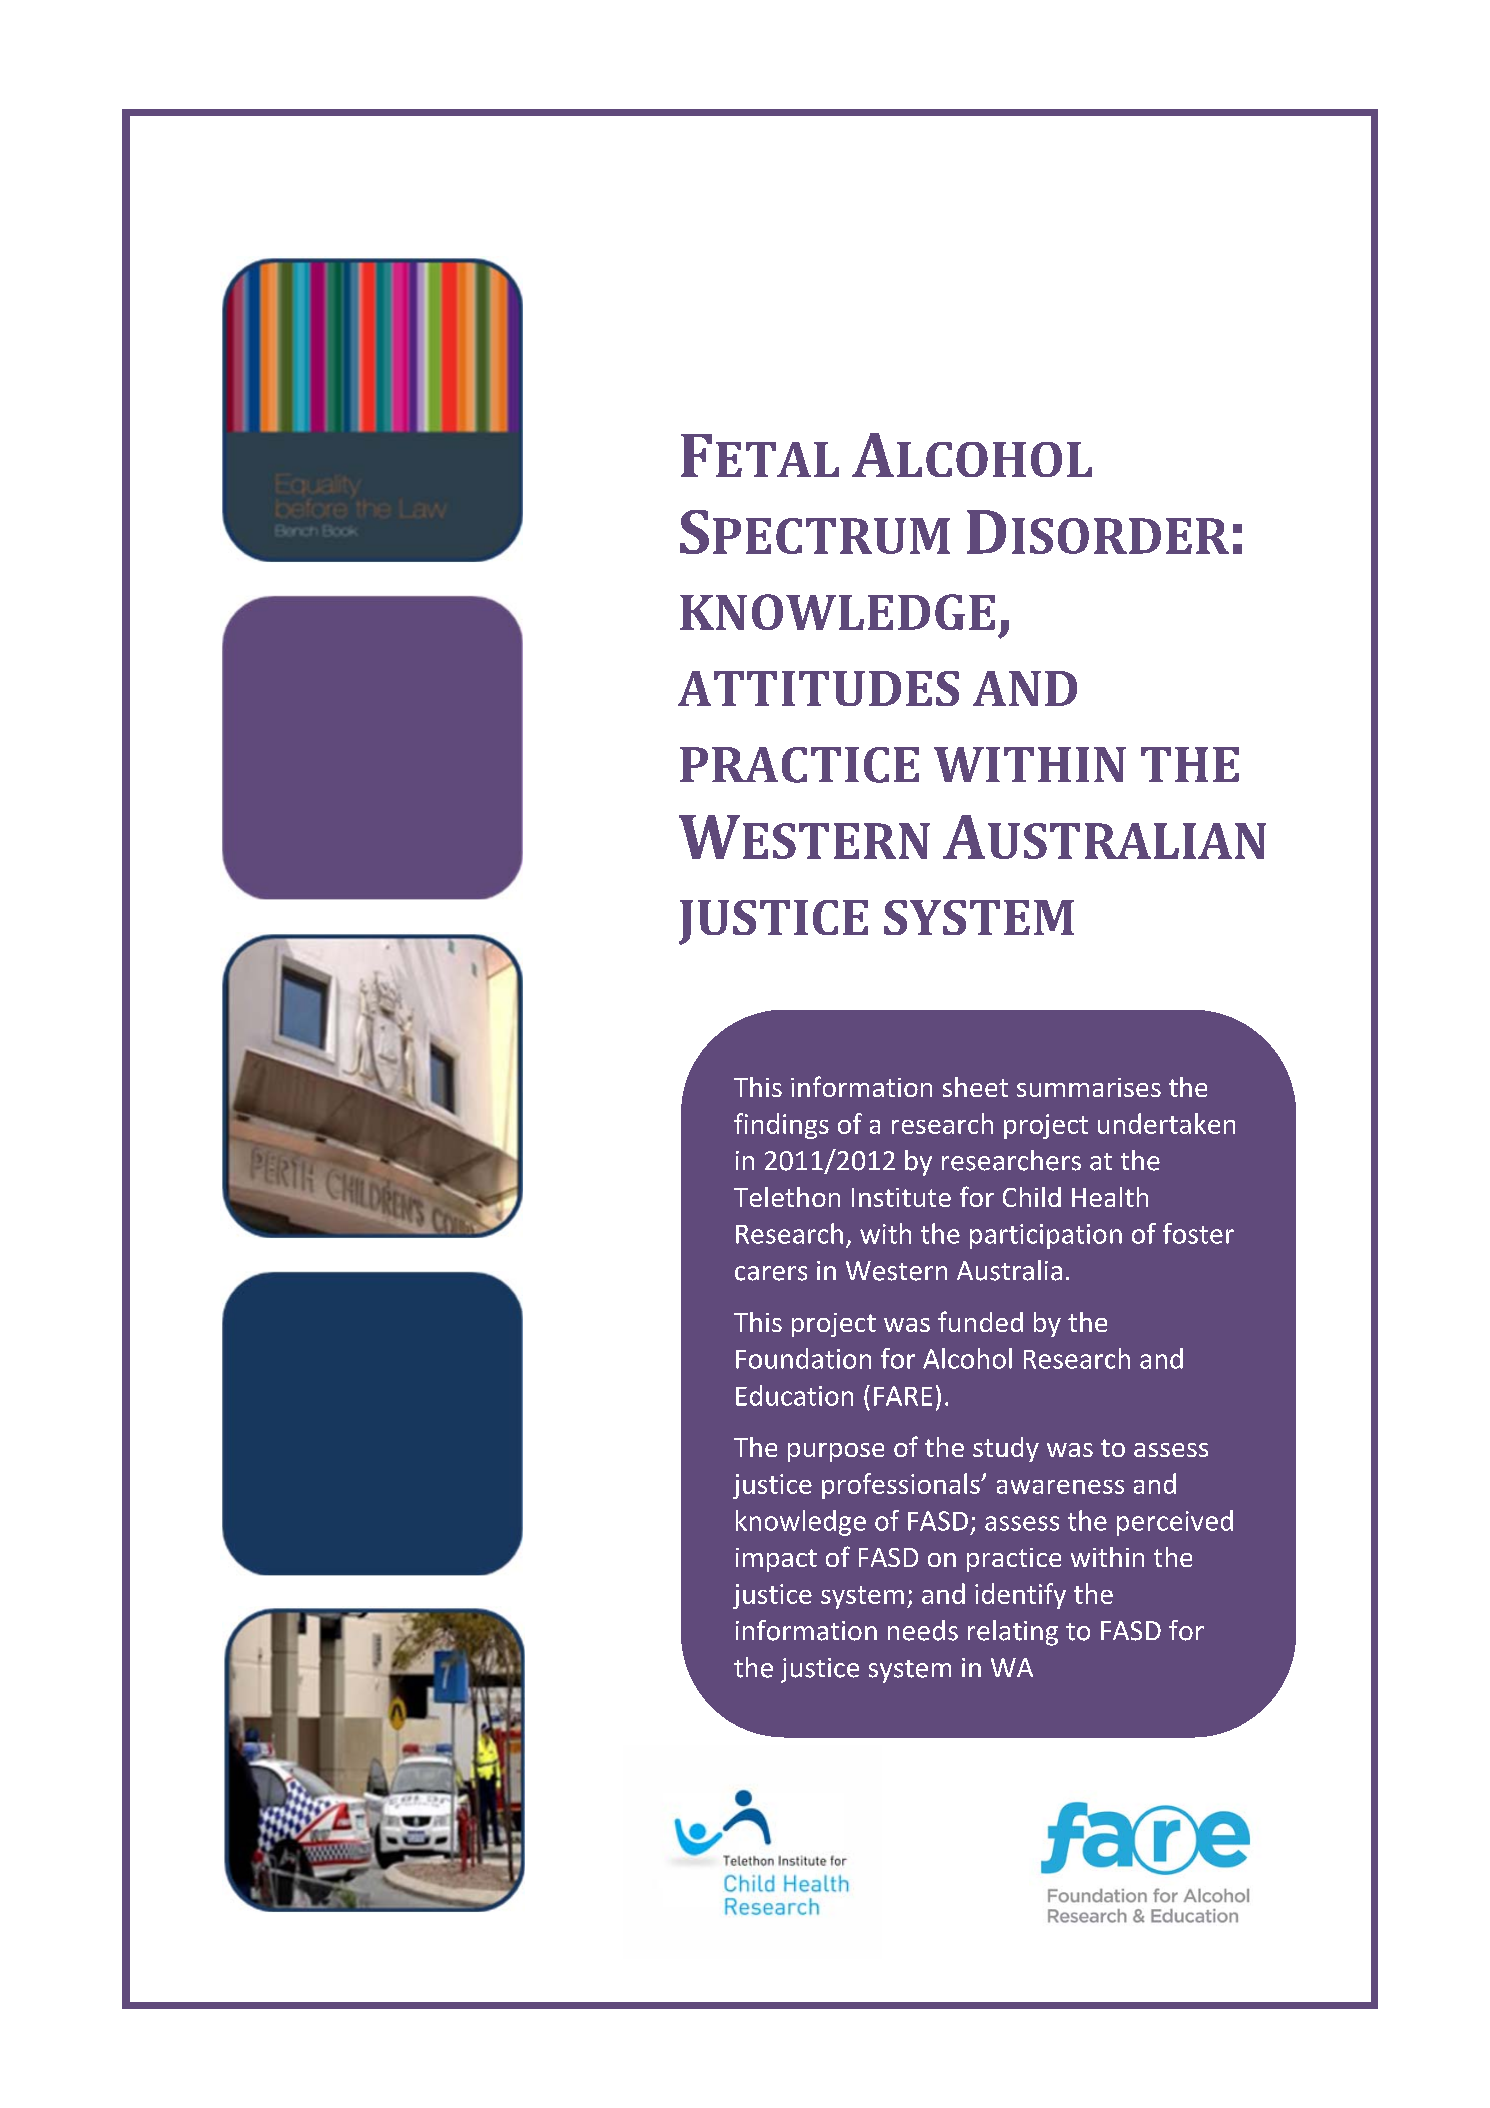 The image size is (1490, 2108). Describe the element at coordinates (975, 1087) in the document. I see `sheet` at that location.
